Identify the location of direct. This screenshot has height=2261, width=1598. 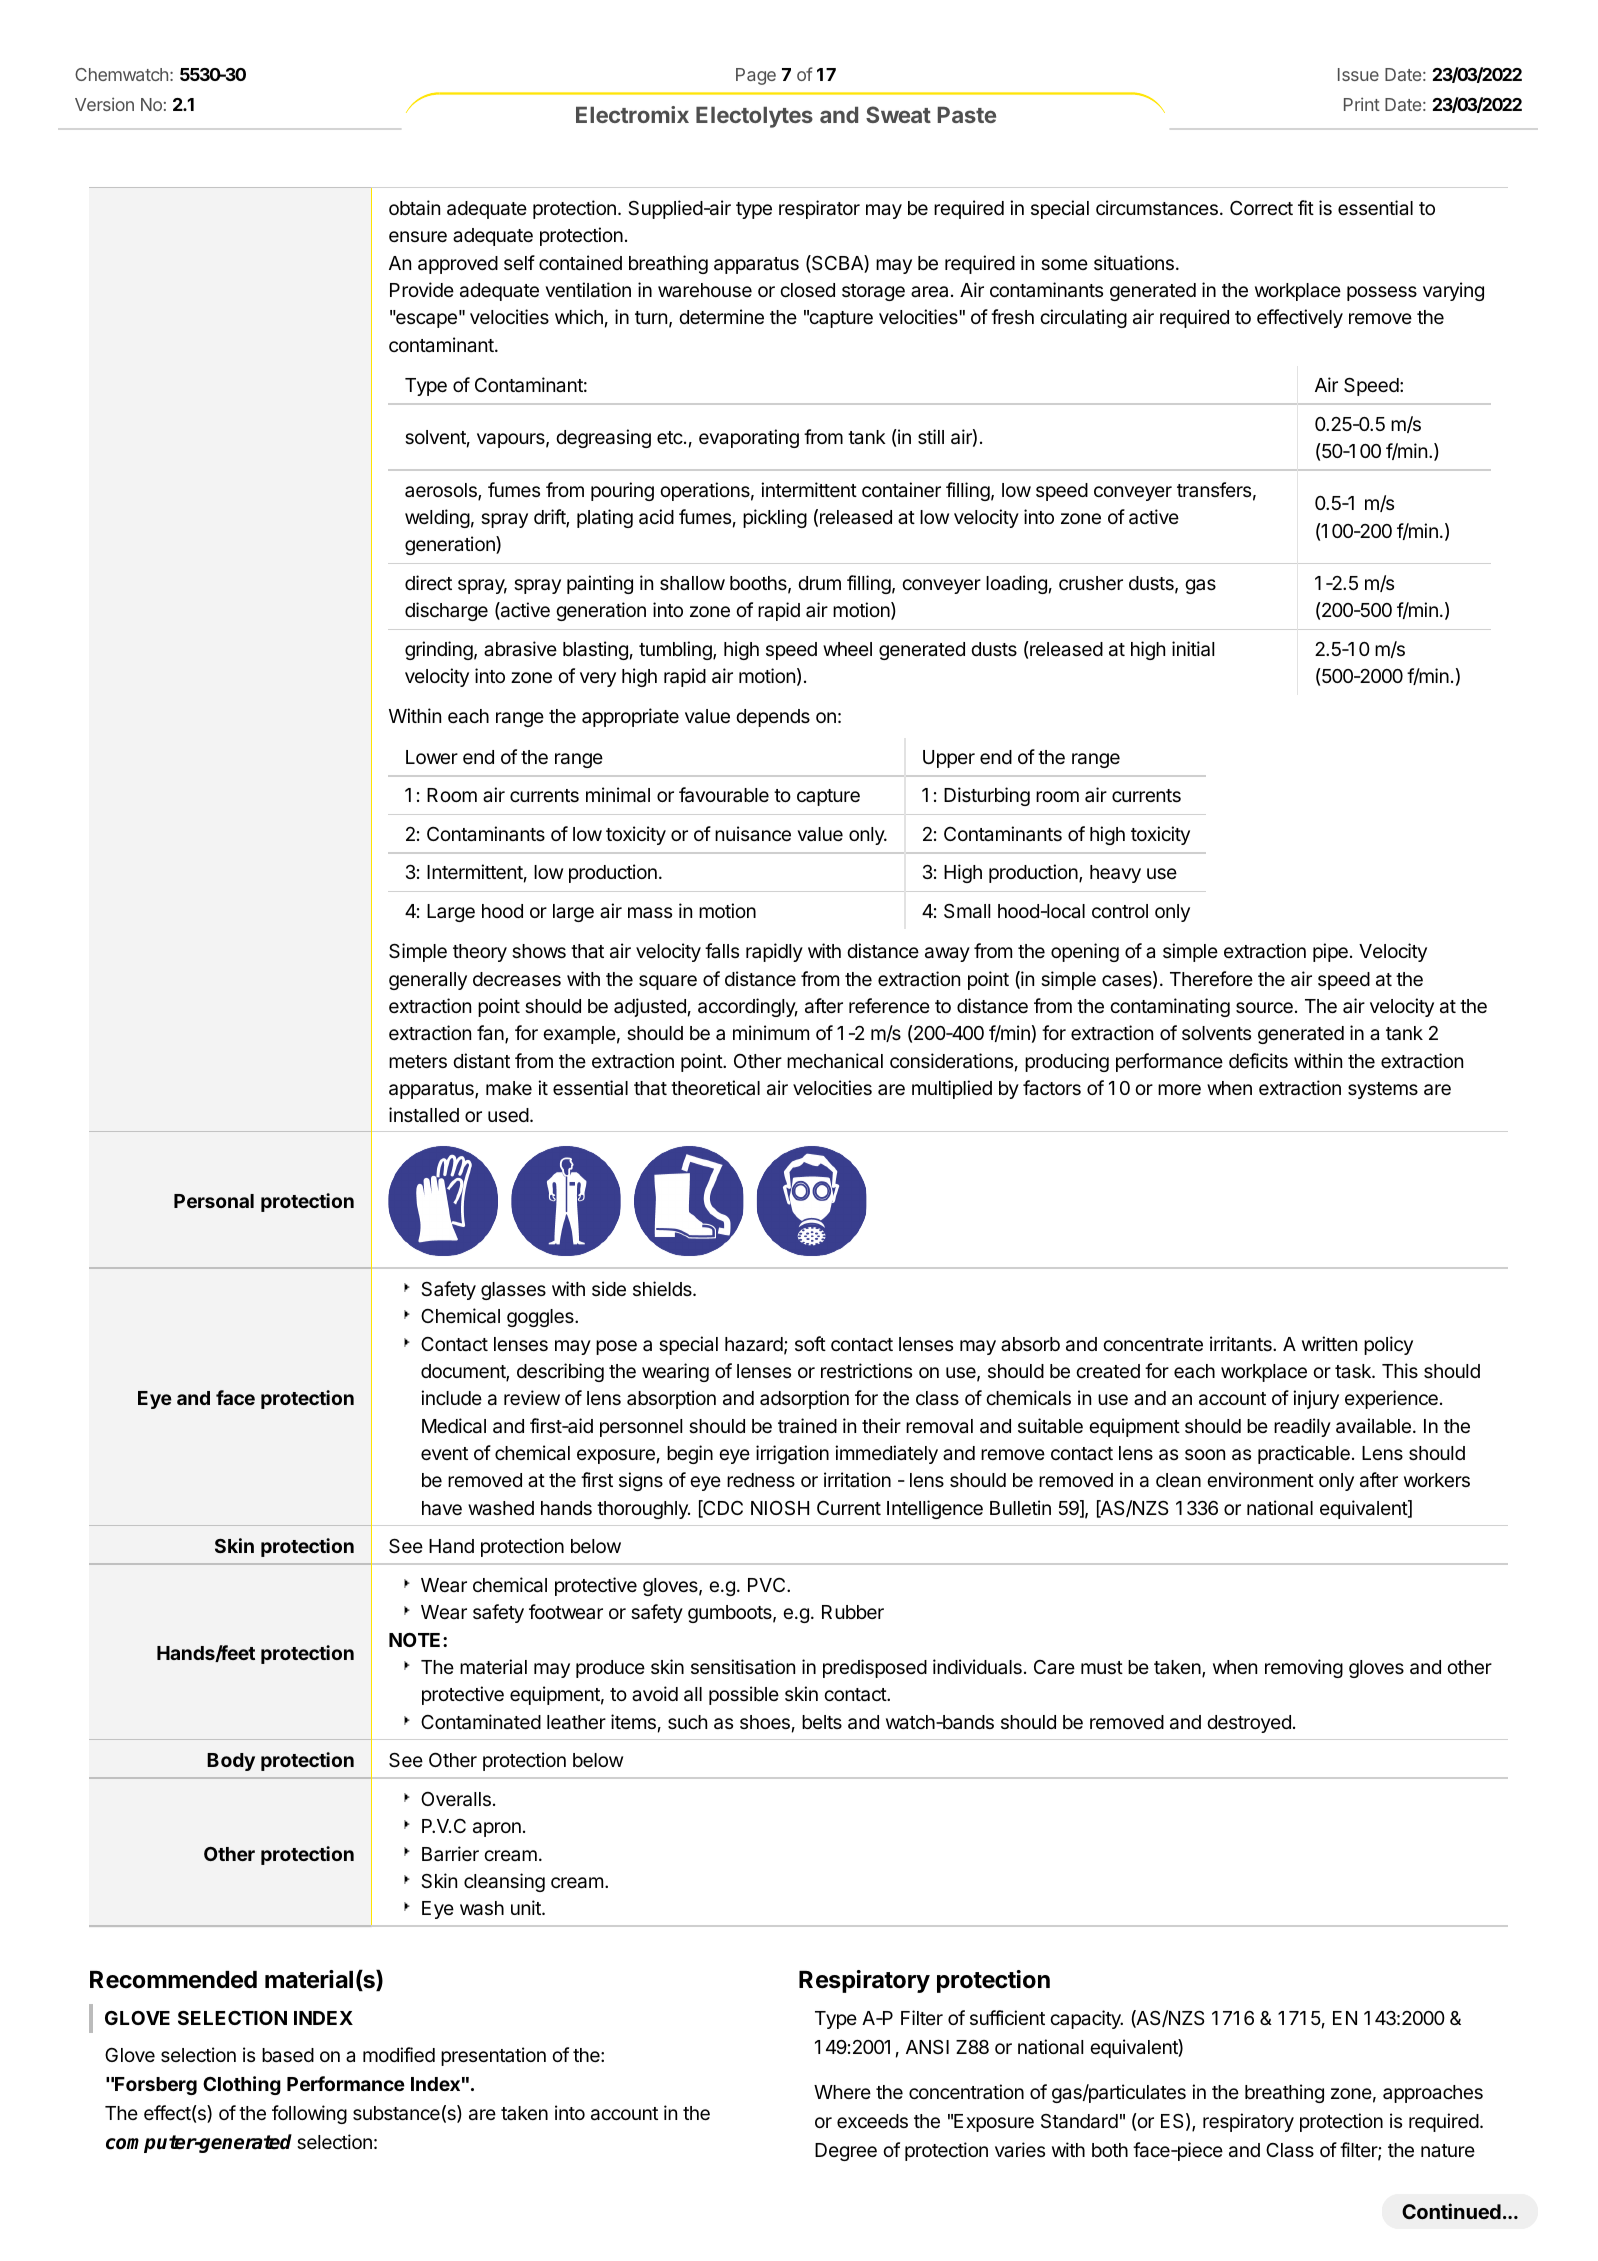
(428, 582).
